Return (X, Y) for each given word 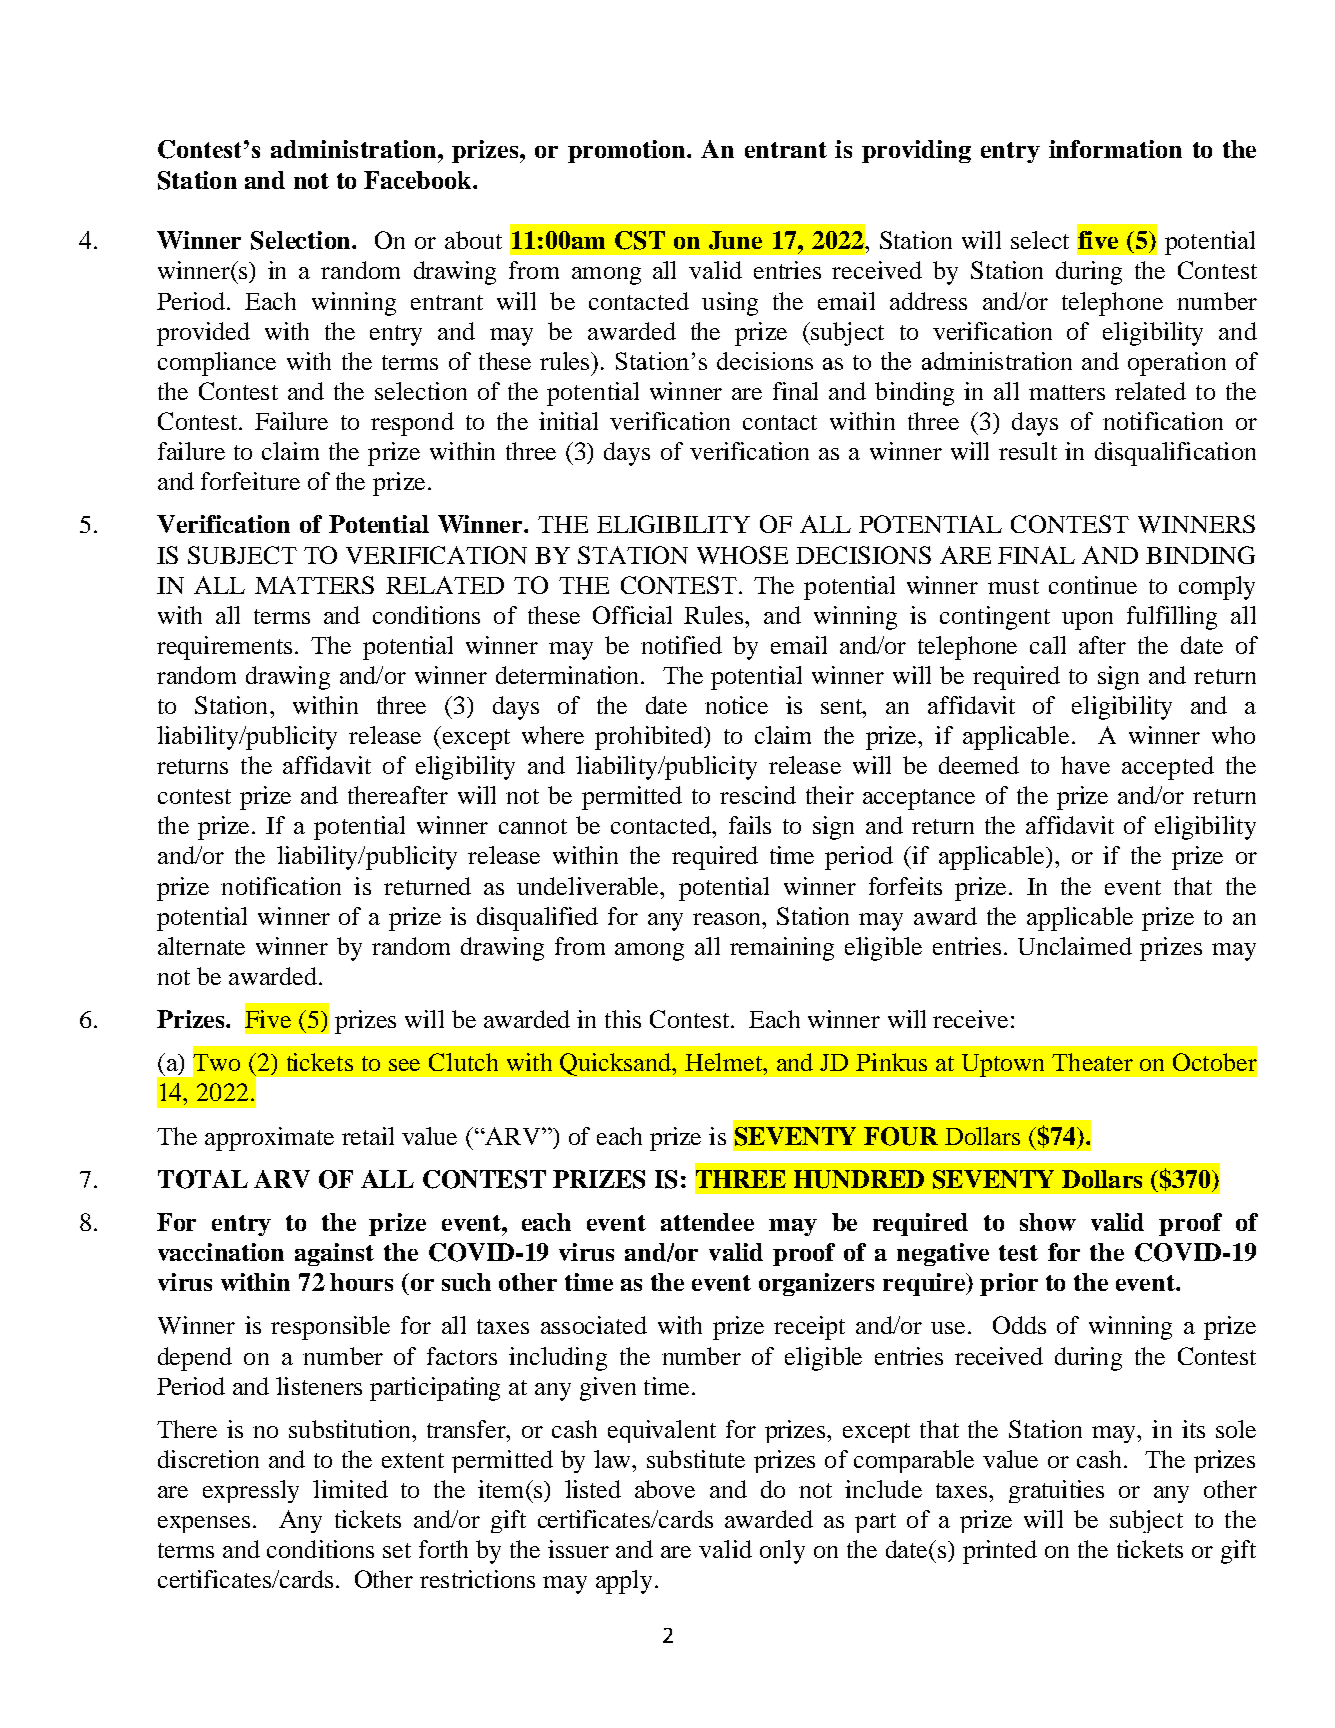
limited (350, 1489)
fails (750, 825)
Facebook (419, 180)
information (1115, 149)
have (1085, 765)
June (735, 240)
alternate (201, 946)
